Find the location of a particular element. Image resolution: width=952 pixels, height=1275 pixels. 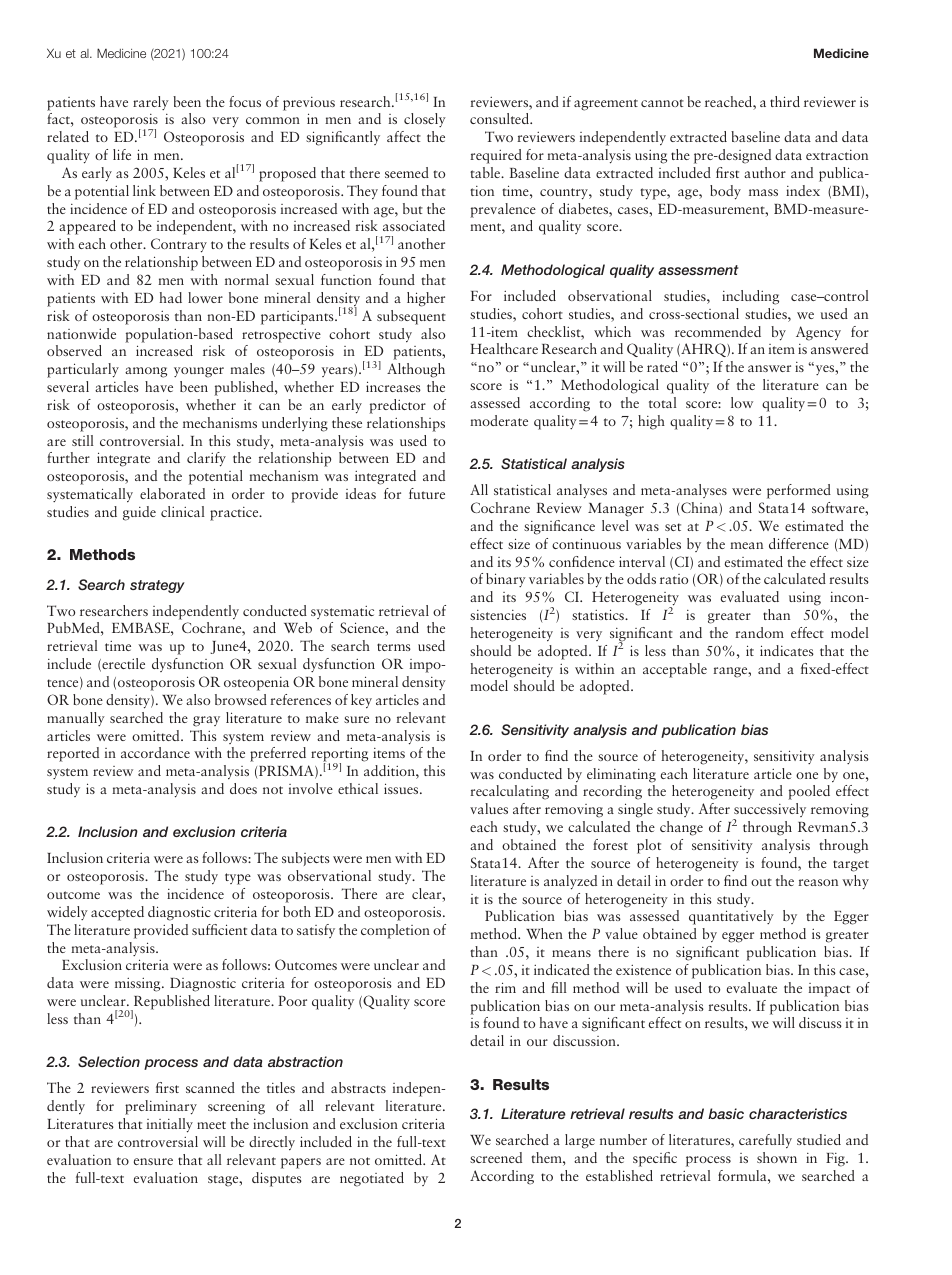

clarify is located at coordinates (206, 459).
